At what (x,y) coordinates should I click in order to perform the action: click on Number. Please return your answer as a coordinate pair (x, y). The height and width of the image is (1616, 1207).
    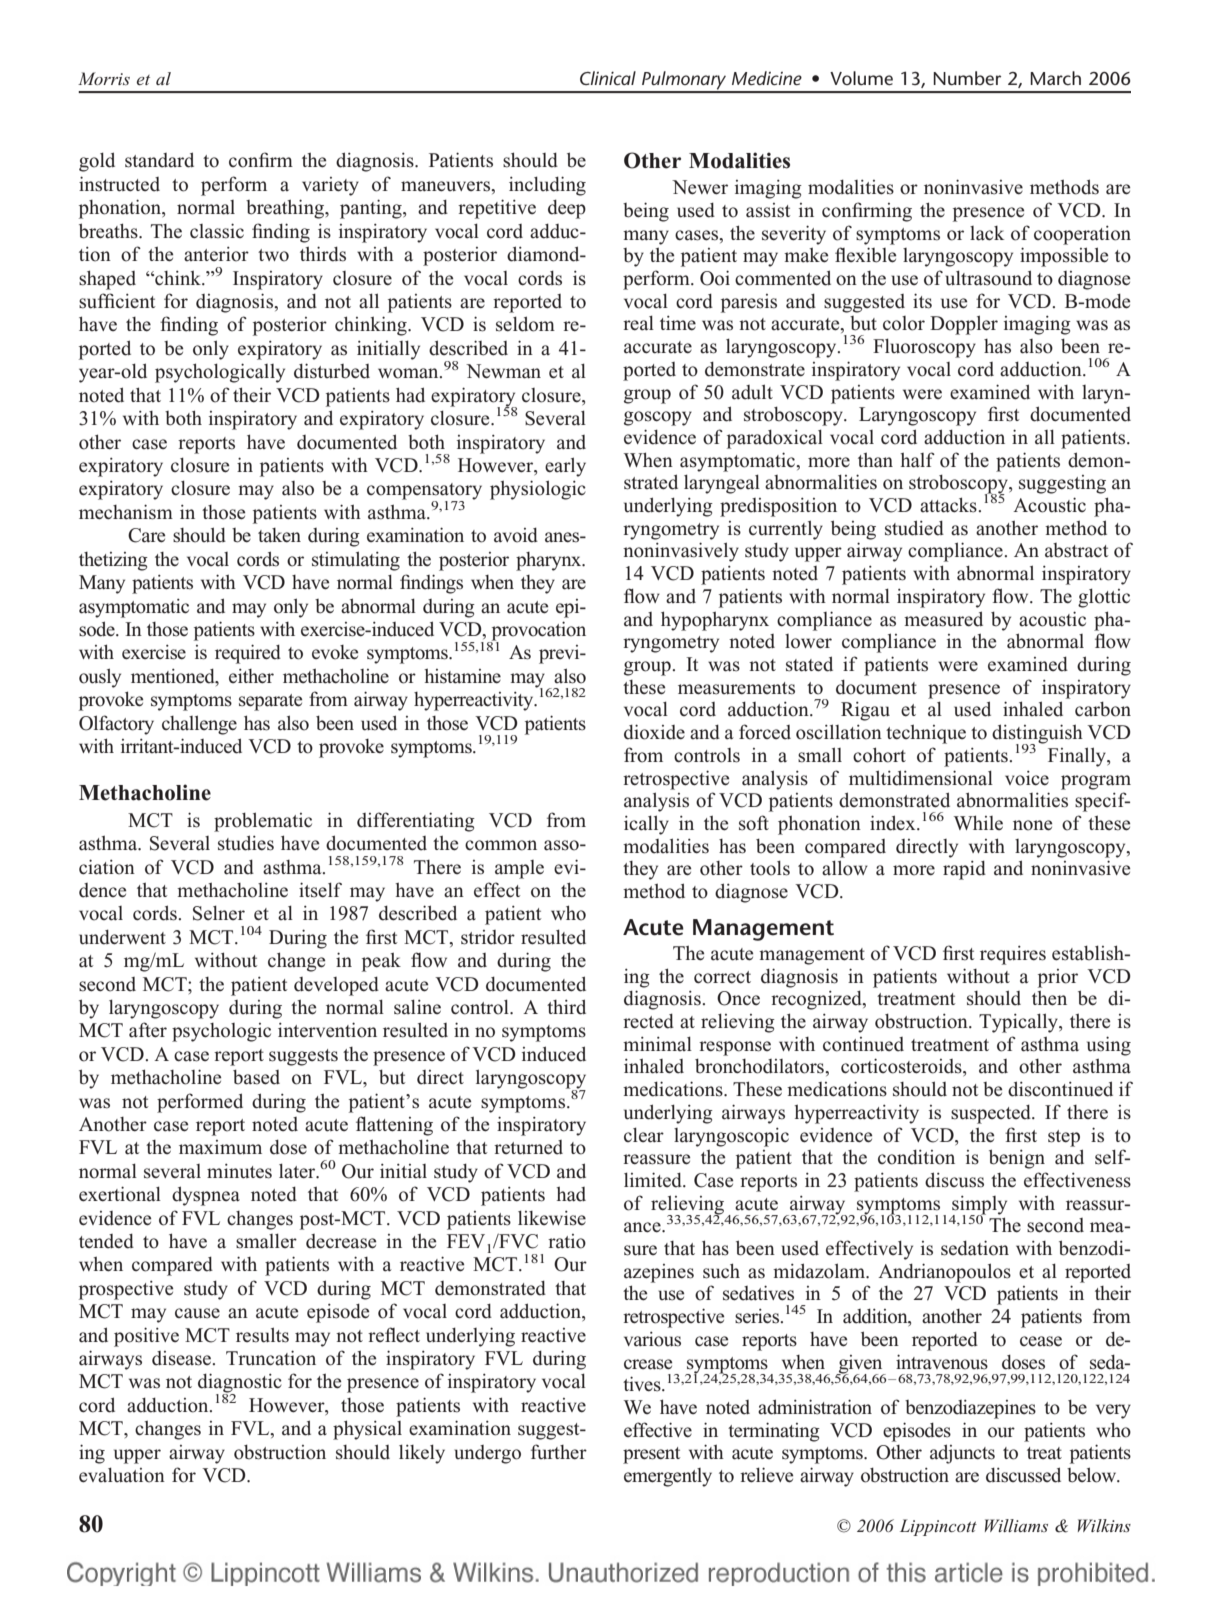
    Looking at the image, I should click on (967, 78).
